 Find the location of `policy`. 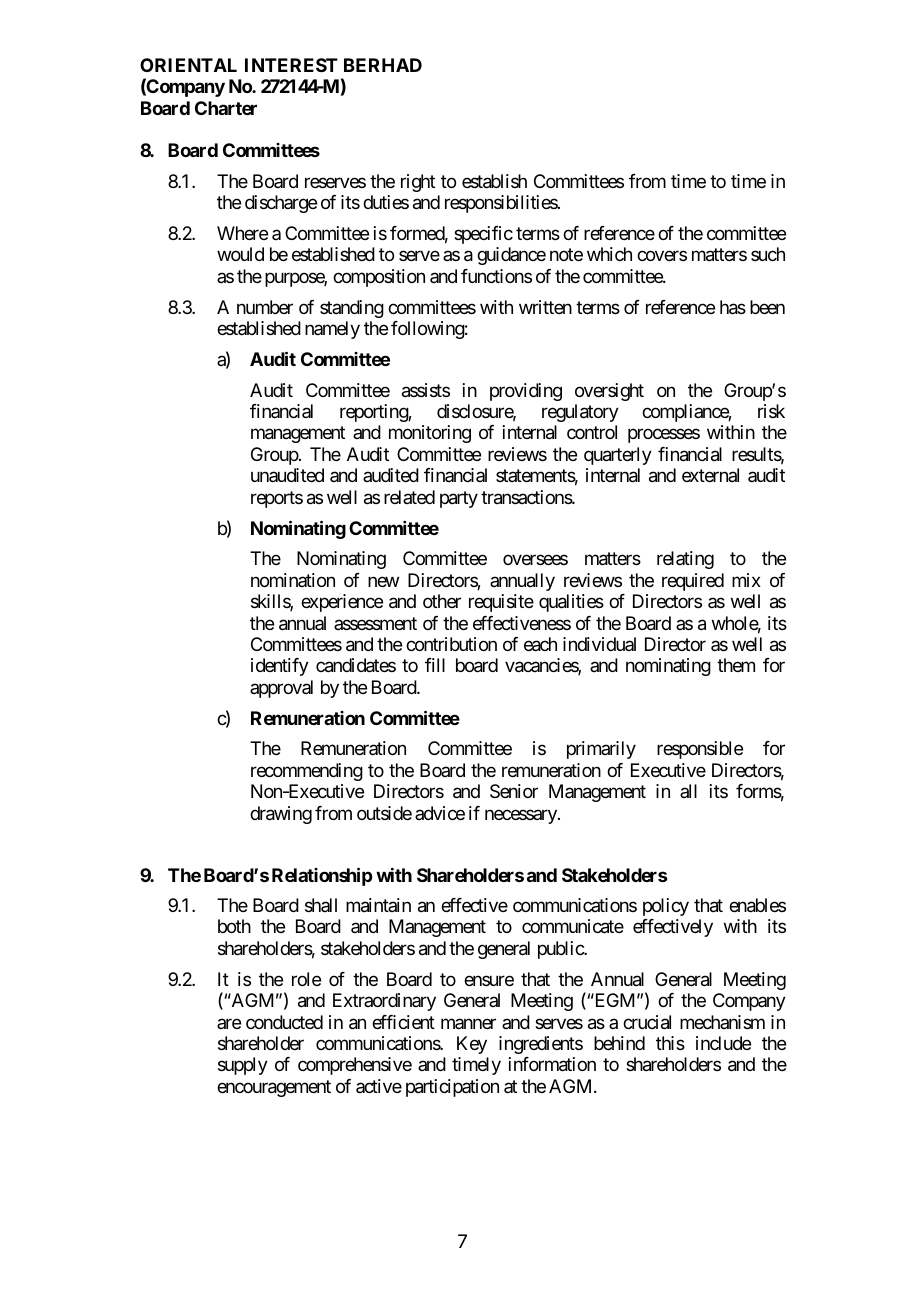

policy is located at coordinates (666, 907).
